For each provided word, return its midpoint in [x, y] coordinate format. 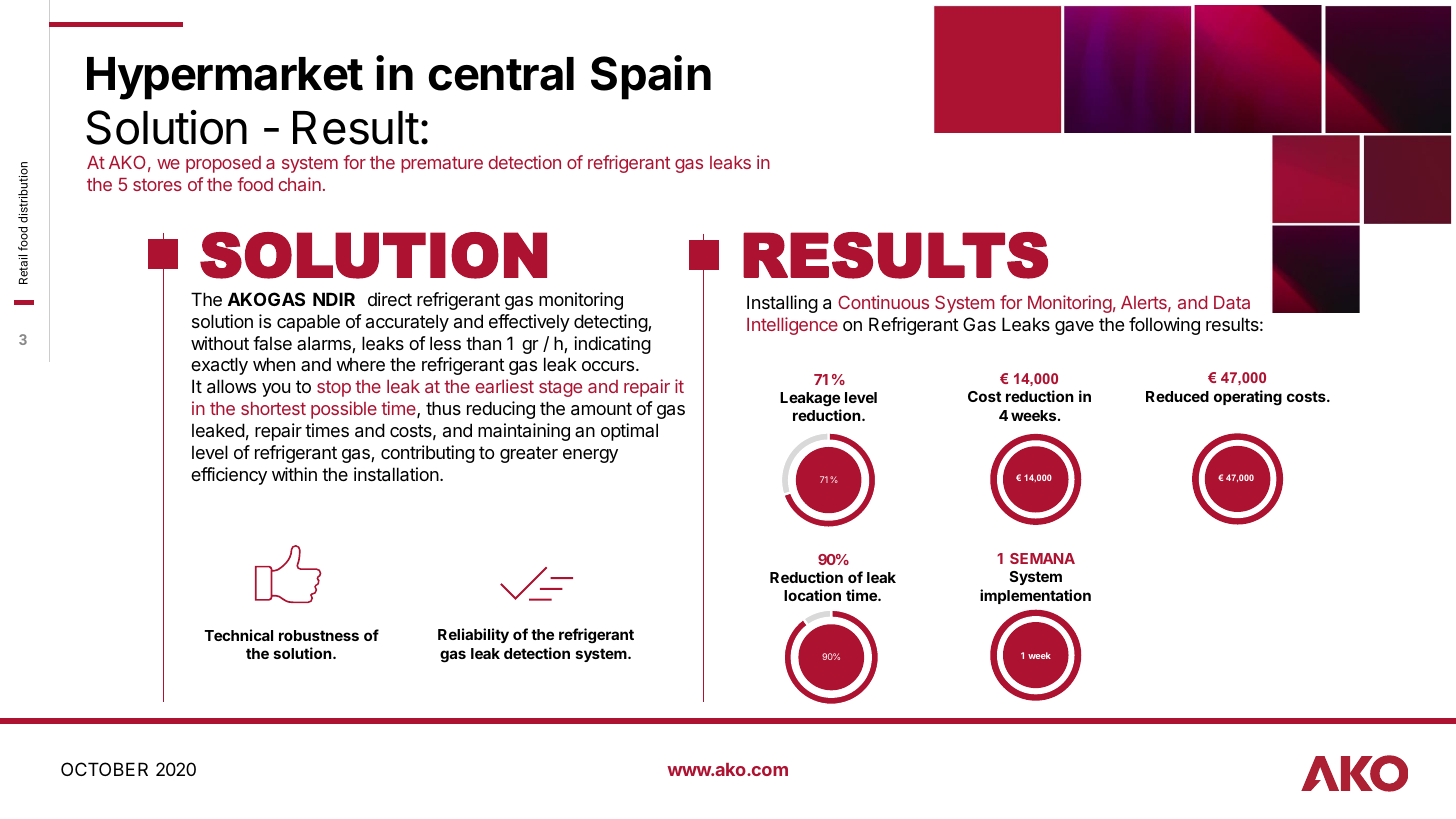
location [812, 595]
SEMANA [1042, 558]
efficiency [229, 476]
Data [1232, 302]
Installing [782, 304]
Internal [1343, 133]
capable [308, 323]
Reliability [473, 635]
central [501, 74]
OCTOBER [104, 769]
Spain [651, 77]
